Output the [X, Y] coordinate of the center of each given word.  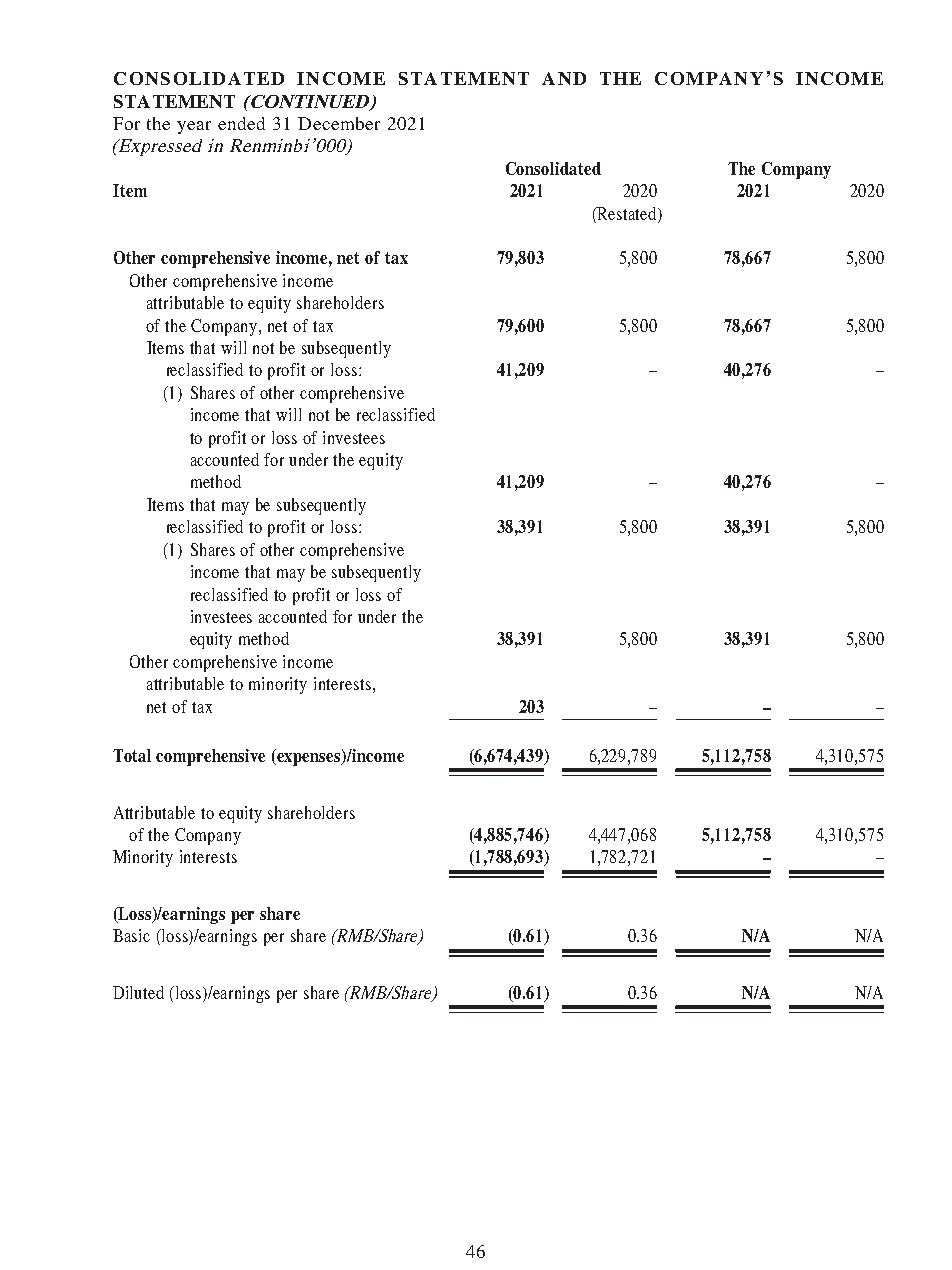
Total [132, 755]
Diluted [138, 992]
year [194, 127]
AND [564, 78]
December [339, 123]
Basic [131, 935]
